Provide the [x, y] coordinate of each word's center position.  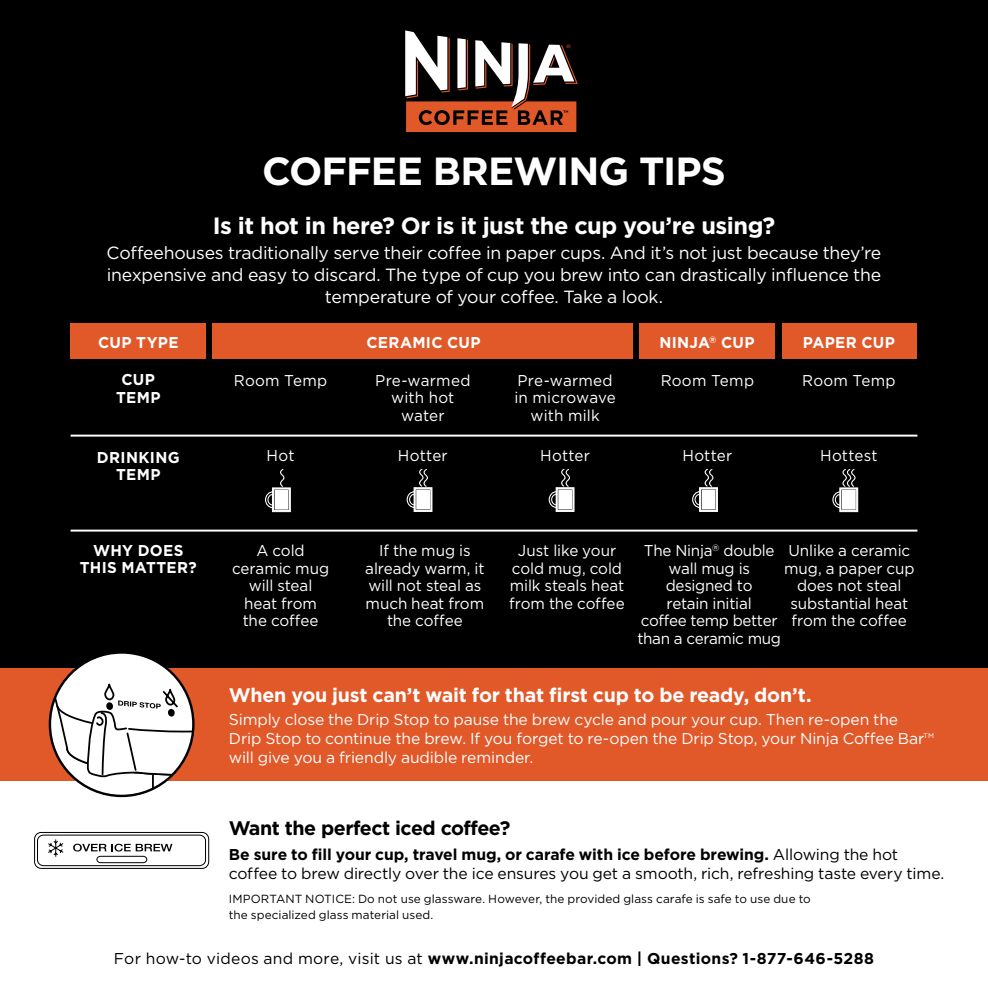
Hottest [849, 455]
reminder [497, 757]
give [273, 759]
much [386, 603]
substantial [830, 603]
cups [582, 255]
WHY [113, 550]
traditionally [278, 254]
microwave [574, 397]
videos [232, 958]
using [733, 227]
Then [784, 719]
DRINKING [138, 457]
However [515, 900]
